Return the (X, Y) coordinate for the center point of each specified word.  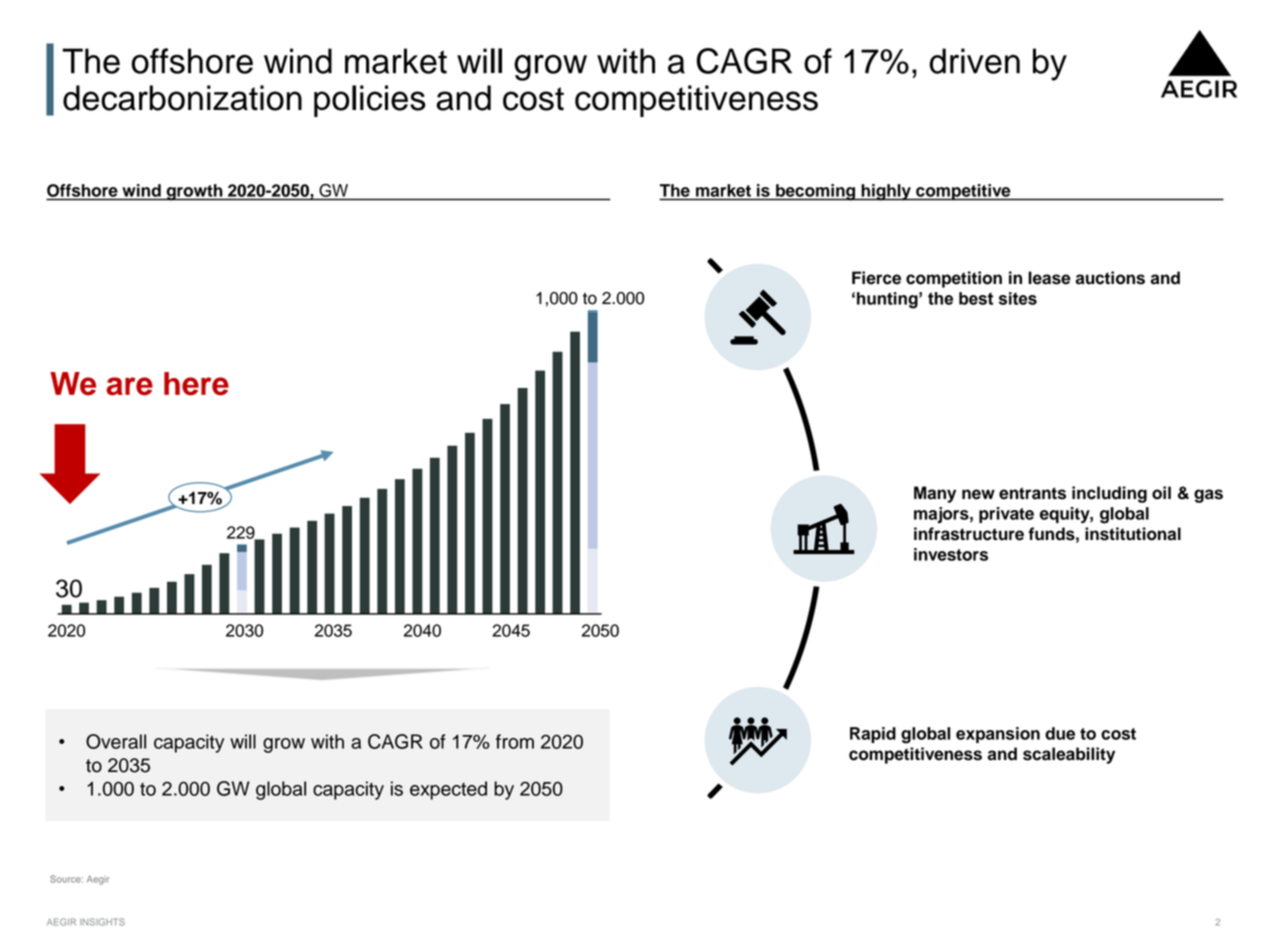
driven (975, 61)
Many (935, 494)
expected (448, 790)
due (1060, 733)
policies (370, 101)
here (196, 384)
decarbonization (182, 98)
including (1109, 494)
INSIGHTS (102, 922)
